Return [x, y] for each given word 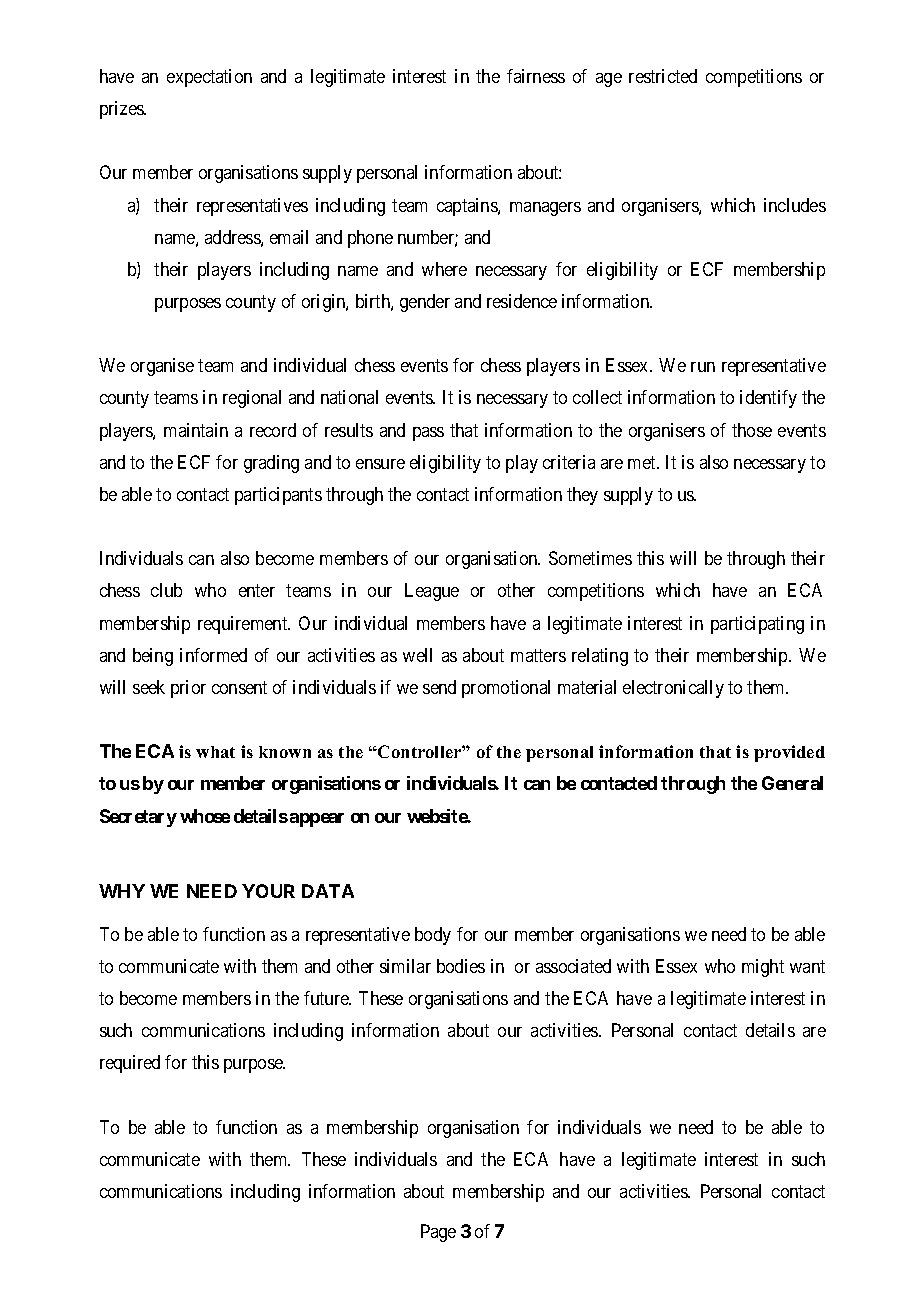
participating [757, 625]
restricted [663, 76]
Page [438, 1233]
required [130, 1064]
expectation [209, 78]
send [439, 687]
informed [213, 655]
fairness [536, 76]
